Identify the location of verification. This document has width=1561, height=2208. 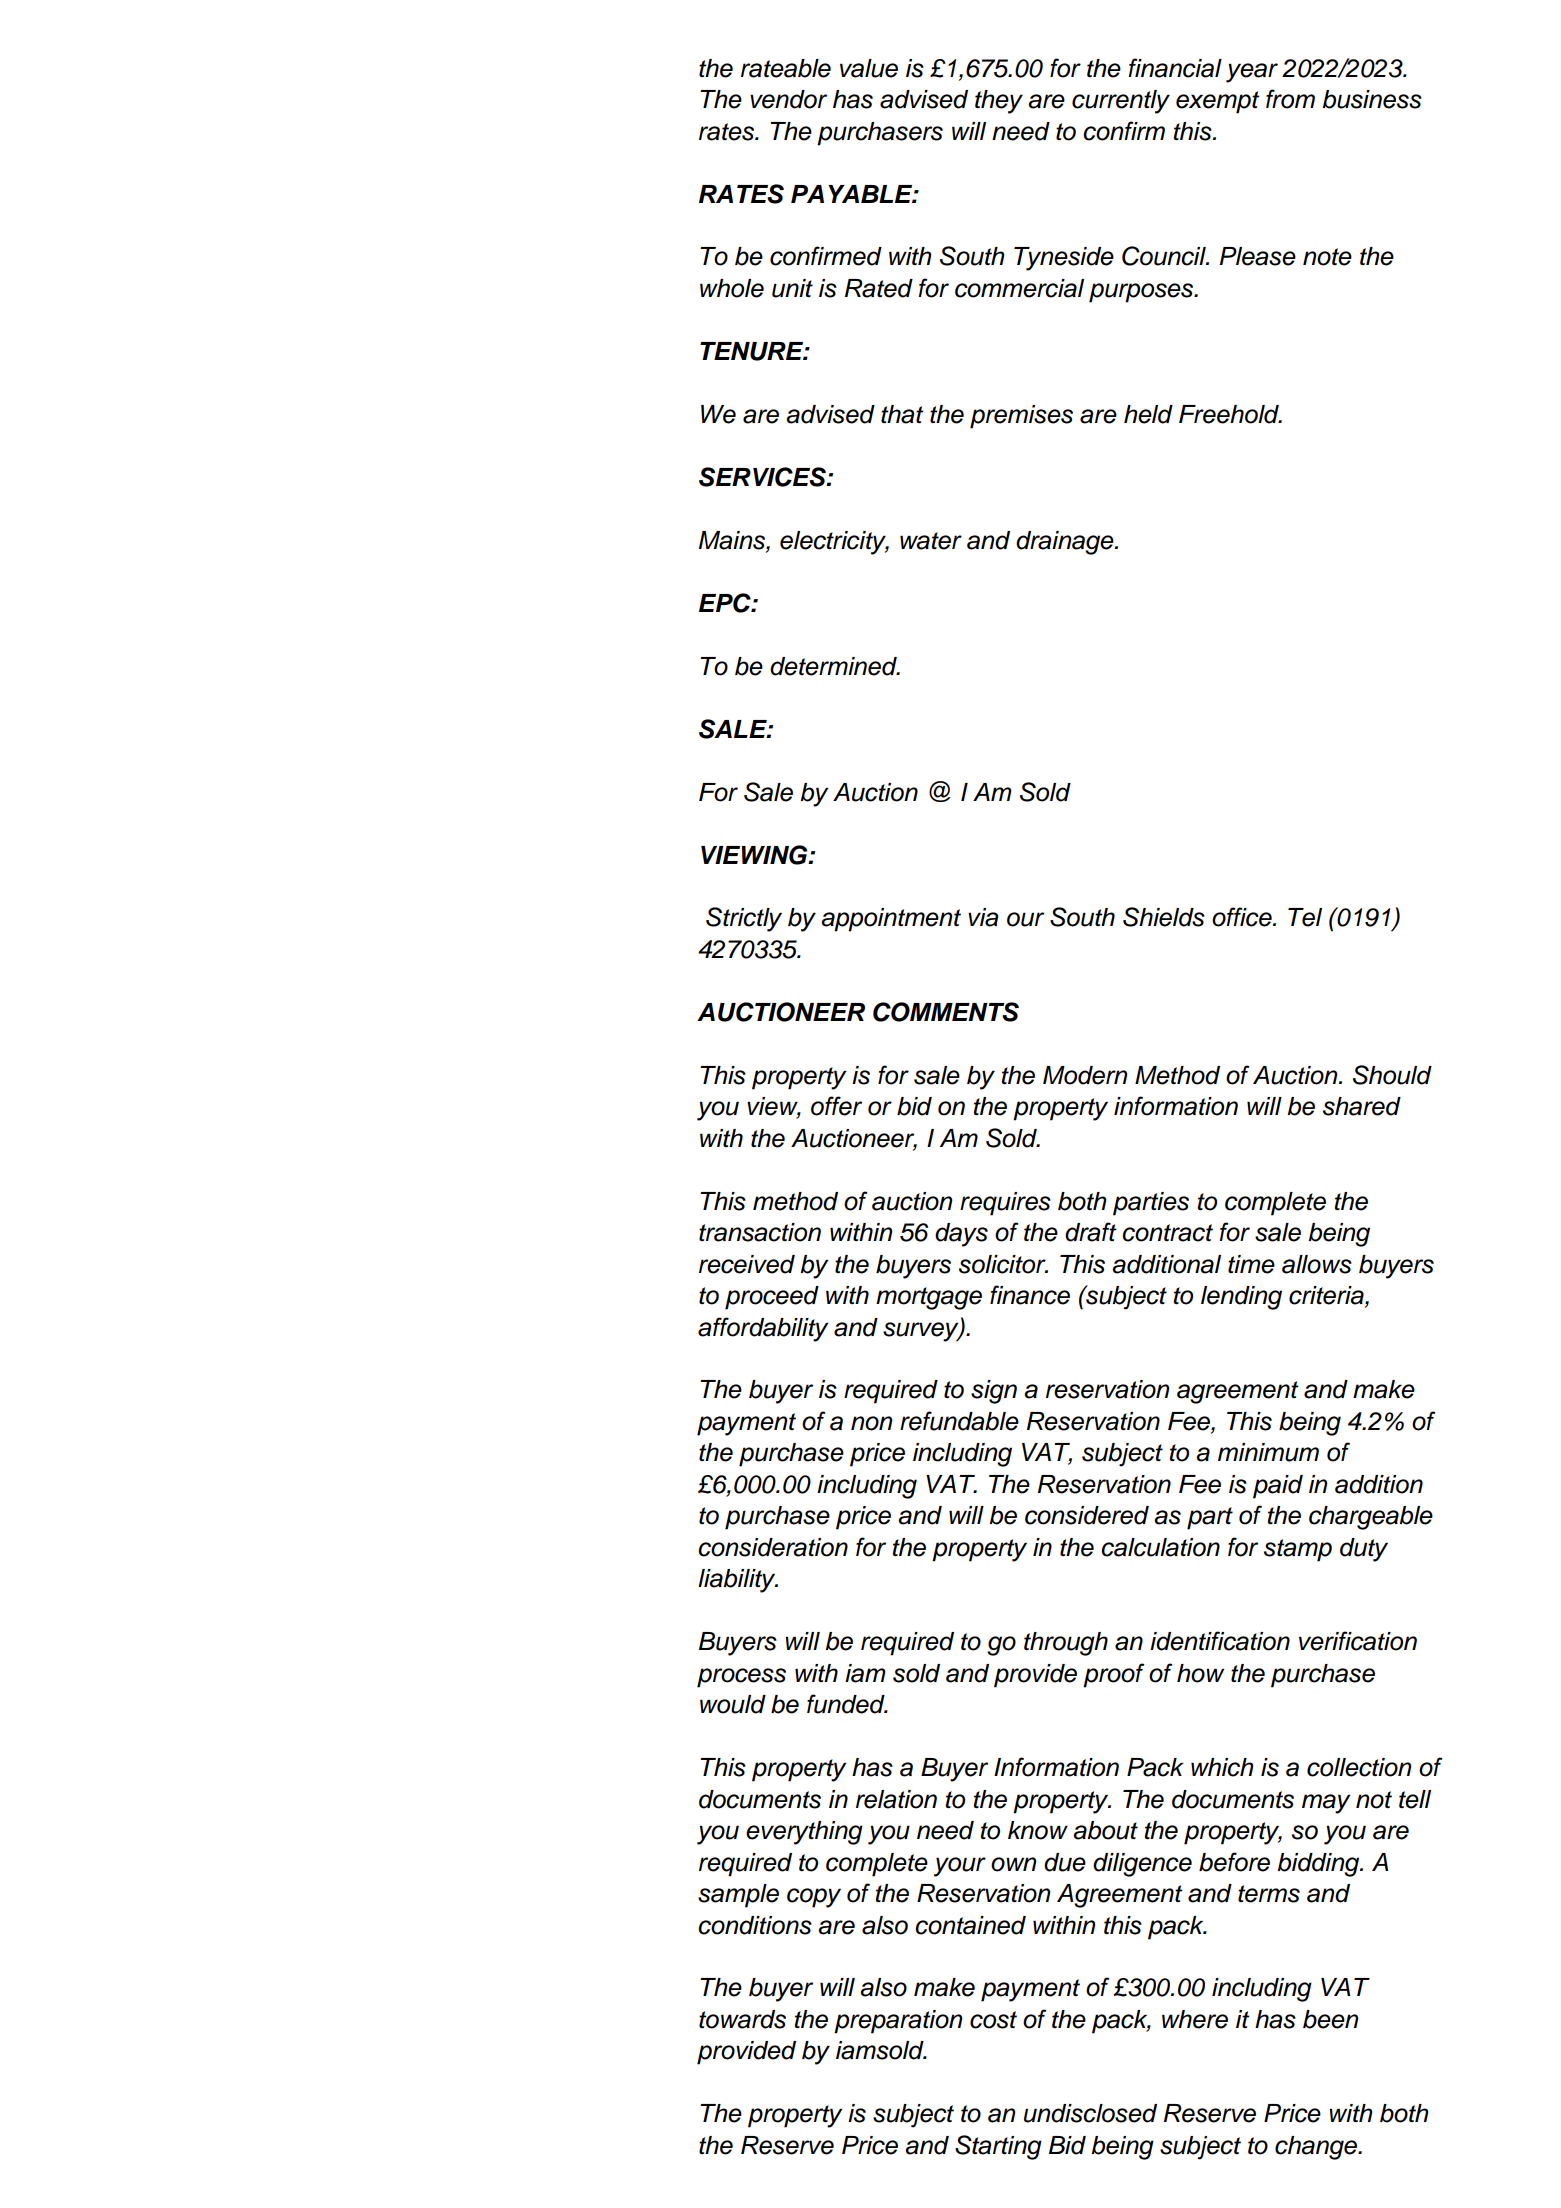
(1358, 1641).
